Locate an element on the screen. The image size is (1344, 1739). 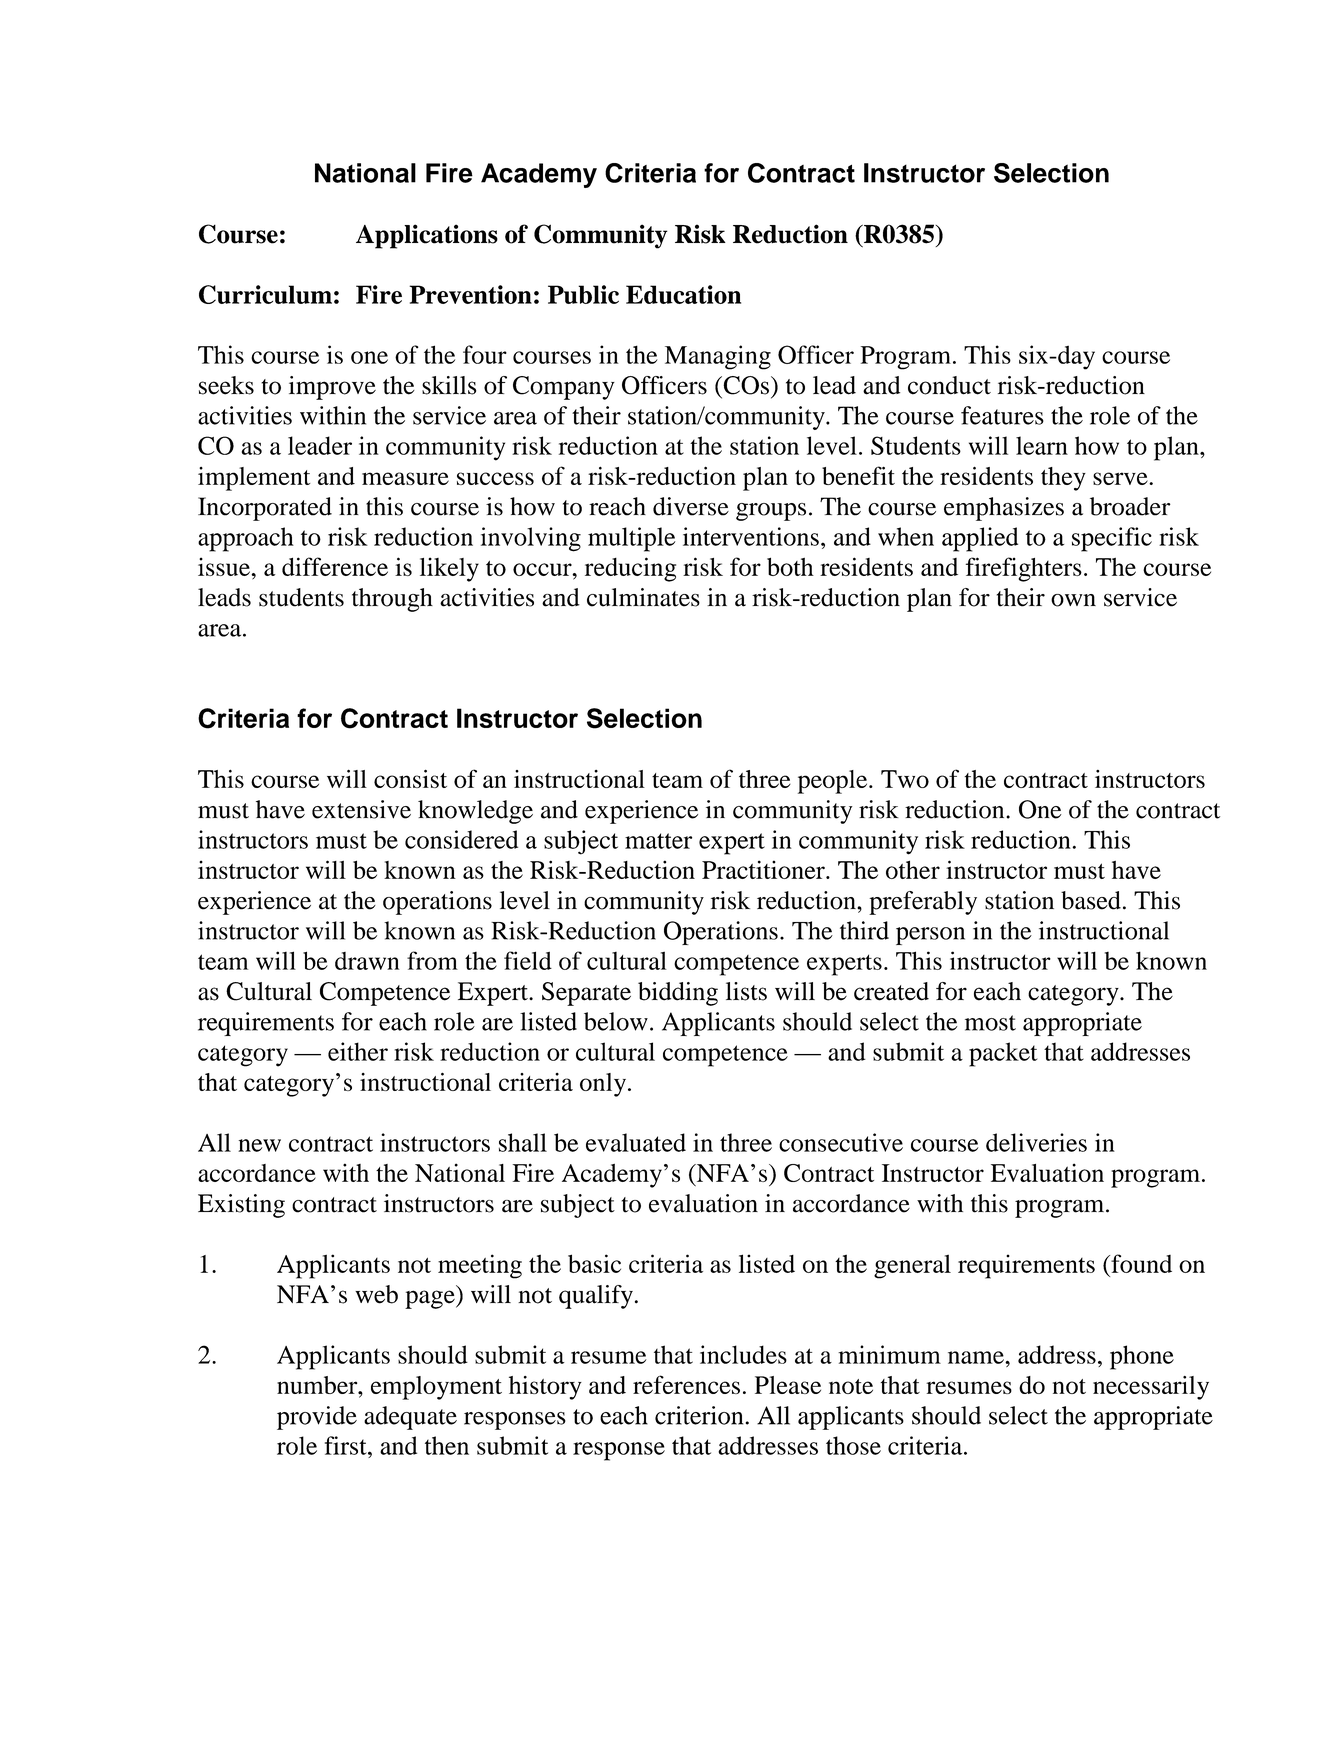
culminates is located at coordinates (643, 597).
